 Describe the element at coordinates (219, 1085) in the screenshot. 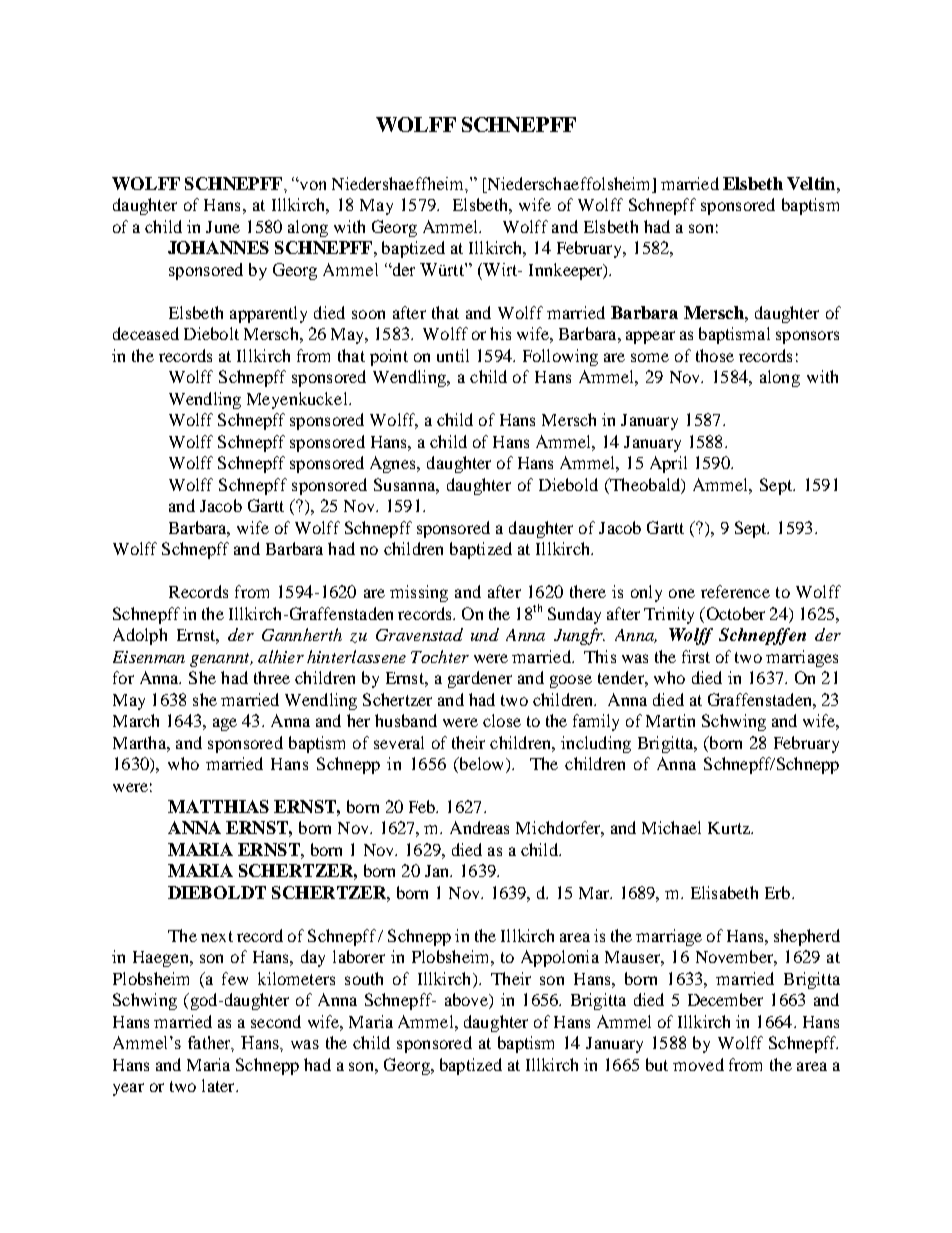

I see `later` at that location.
